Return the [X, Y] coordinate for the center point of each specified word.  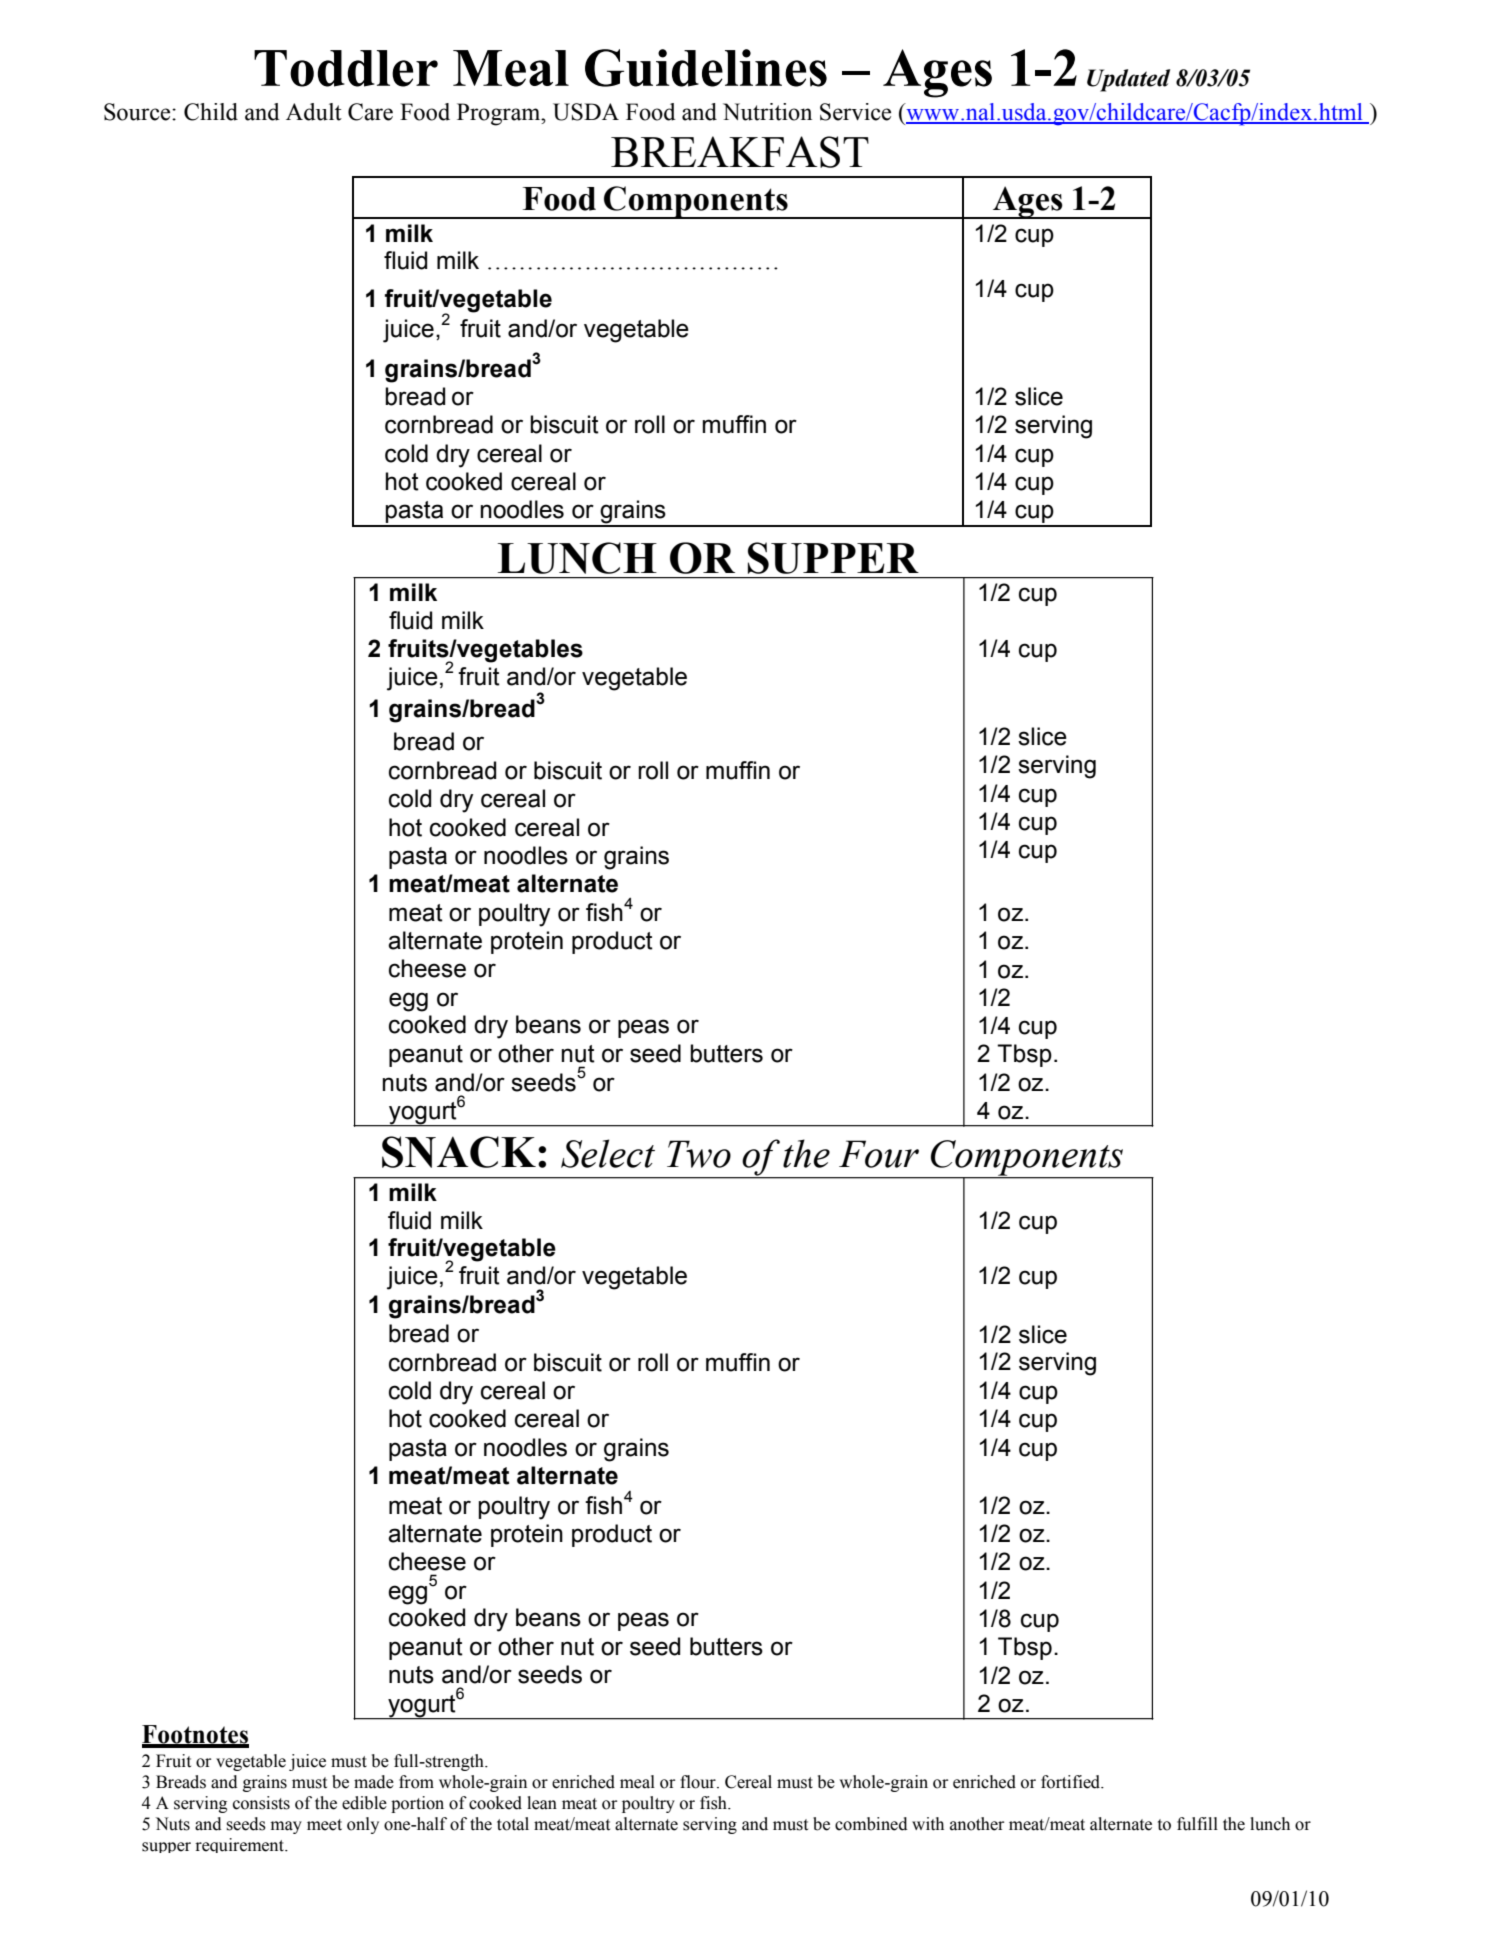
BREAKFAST [740, 152]
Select [608, 1153]
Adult [314, 112]
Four [879, 1154]
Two [699, 1154]
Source [138, 112]
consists [261, 1803]
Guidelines [706, 68]
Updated [1128, 80]
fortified [1072, 1782]
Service [855, 112]
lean [542, 1803]
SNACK [459, 1152]
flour [699, 1782]
